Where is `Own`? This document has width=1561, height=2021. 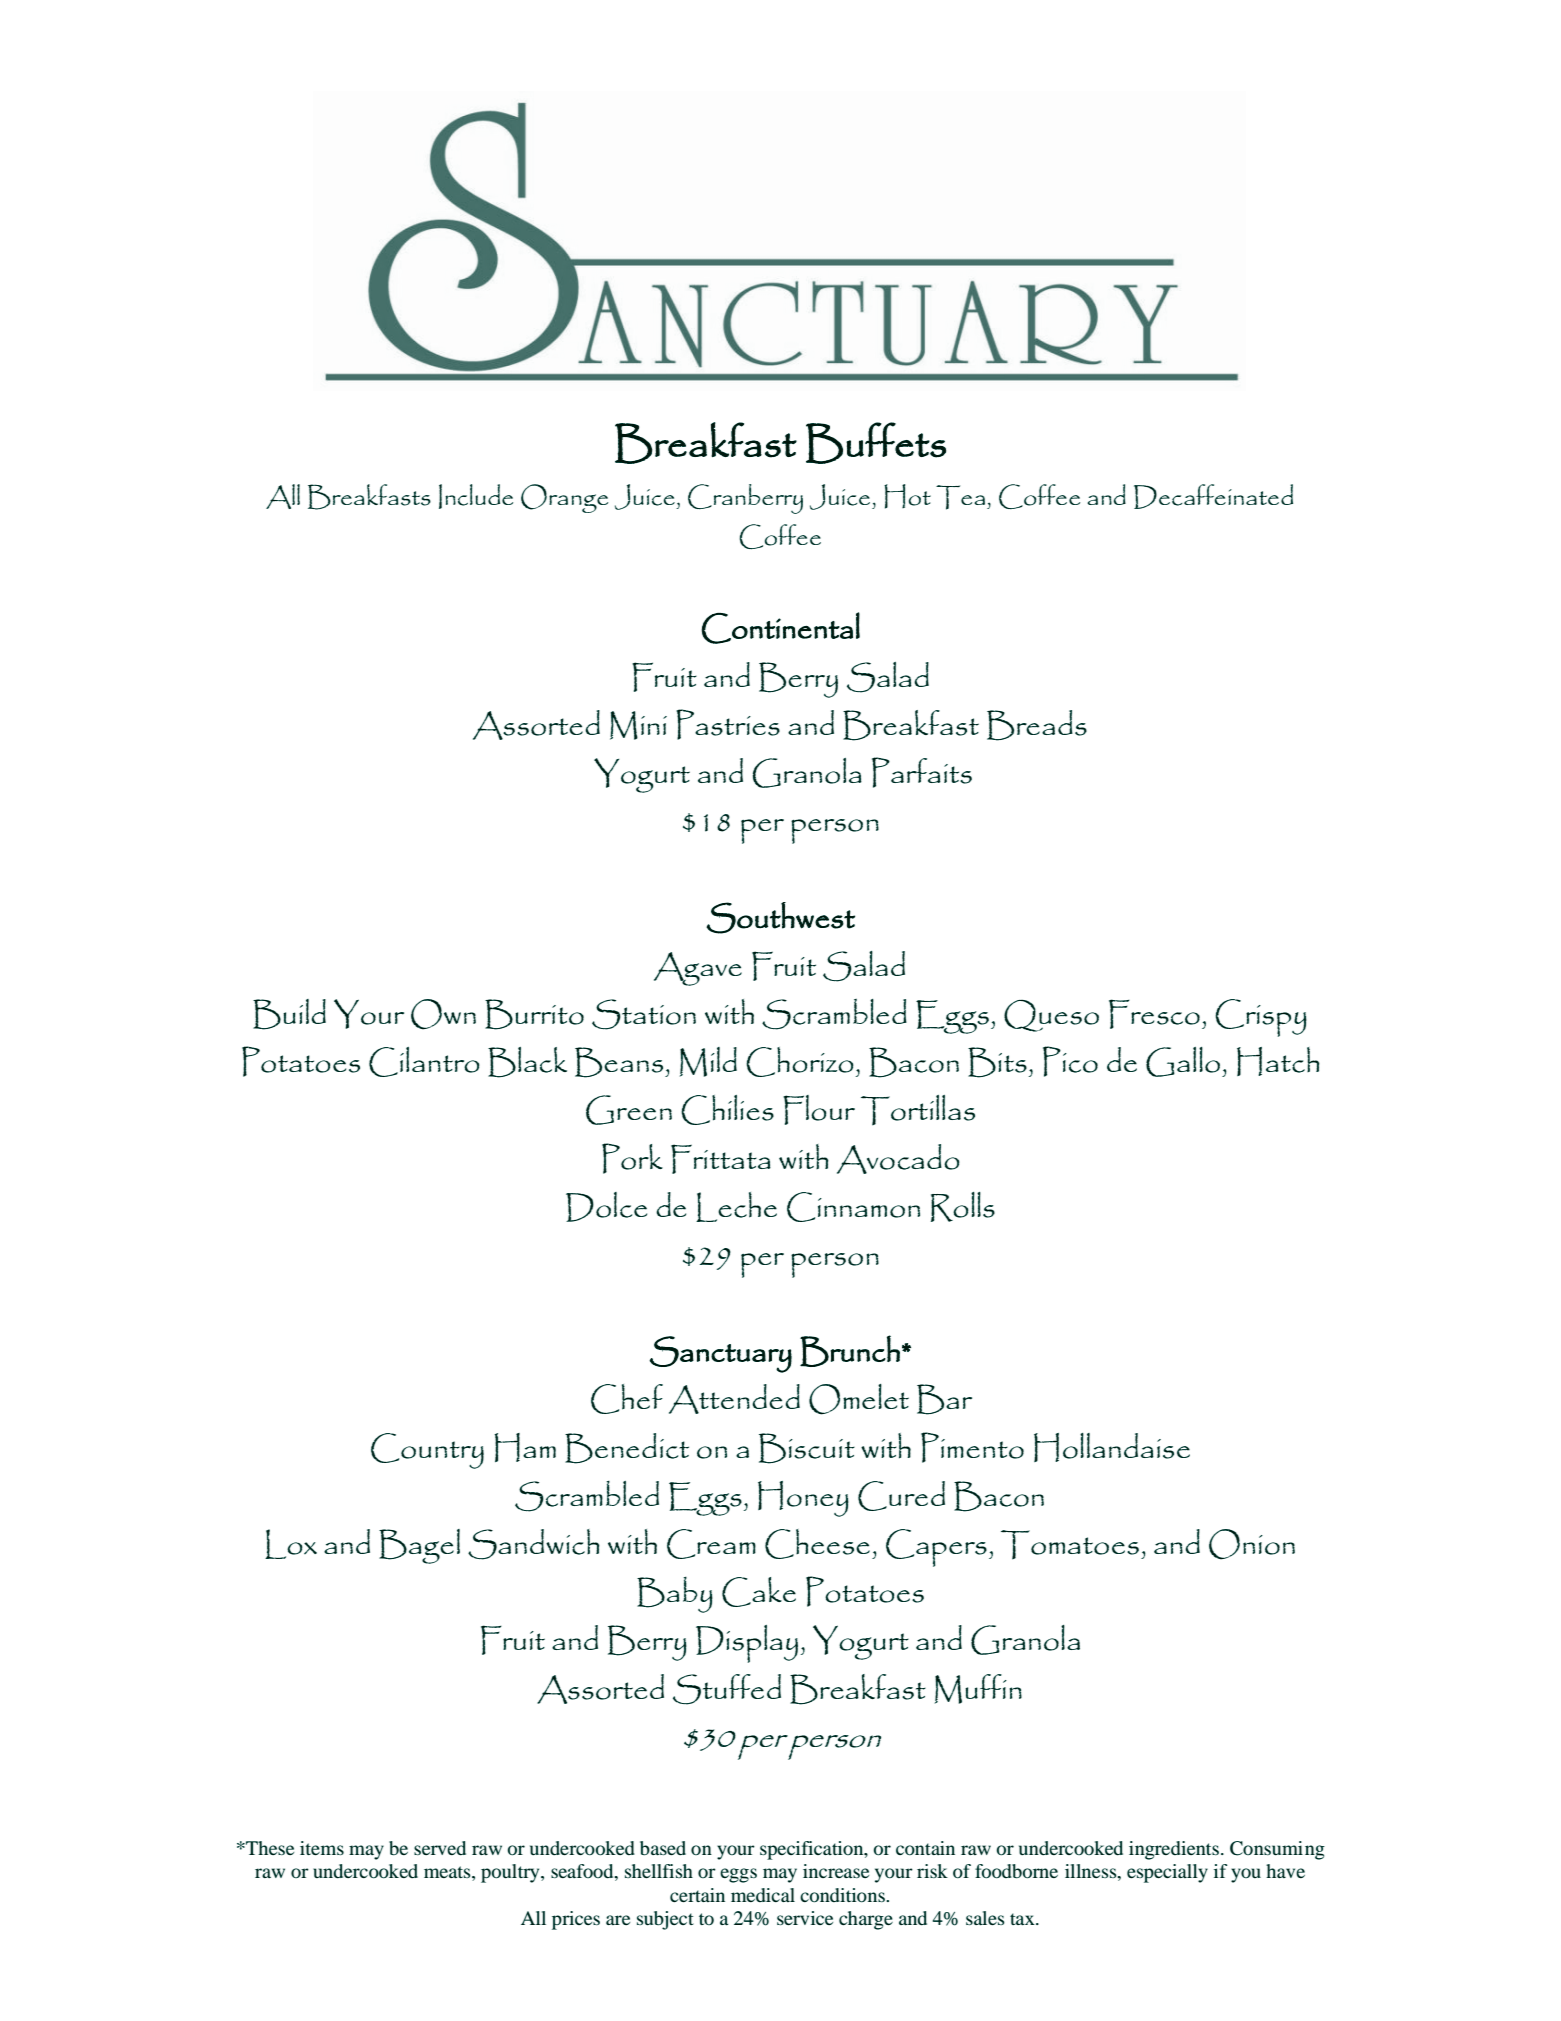
Own is located at coordinates (443, 1014).
